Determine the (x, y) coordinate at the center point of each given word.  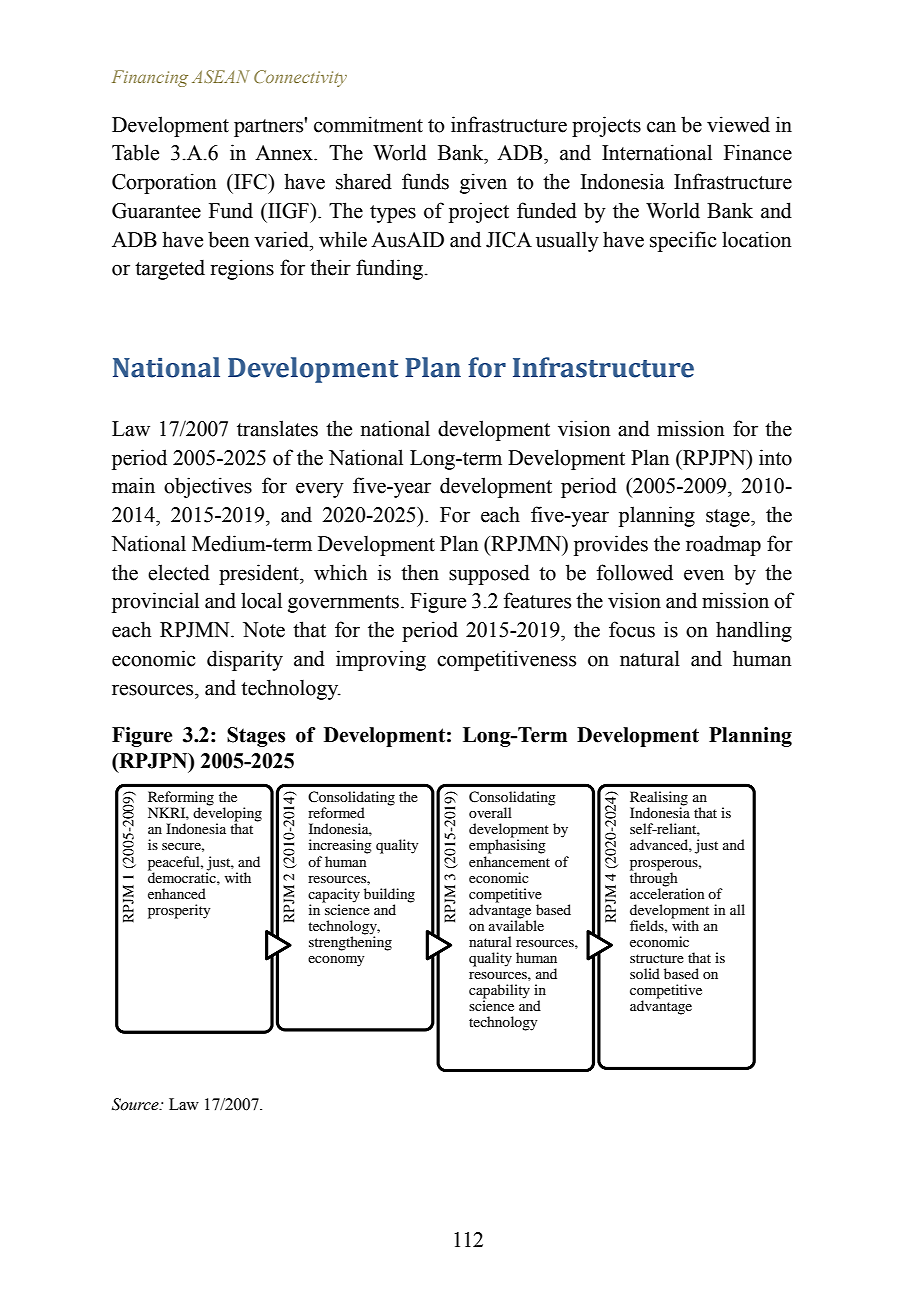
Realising (659, 799)
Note (264, 630)
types (393, 214)
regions (242, 269)
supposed (489, 574)
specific (683, 241)
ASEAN (221, 76)
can (661, 127)
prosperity (179, 911)
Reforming (181, 799)
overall (490, 812)
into (775, 457)
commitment (368, 124)
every (320, 490)
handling (754, 631)
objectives (208, 487)
